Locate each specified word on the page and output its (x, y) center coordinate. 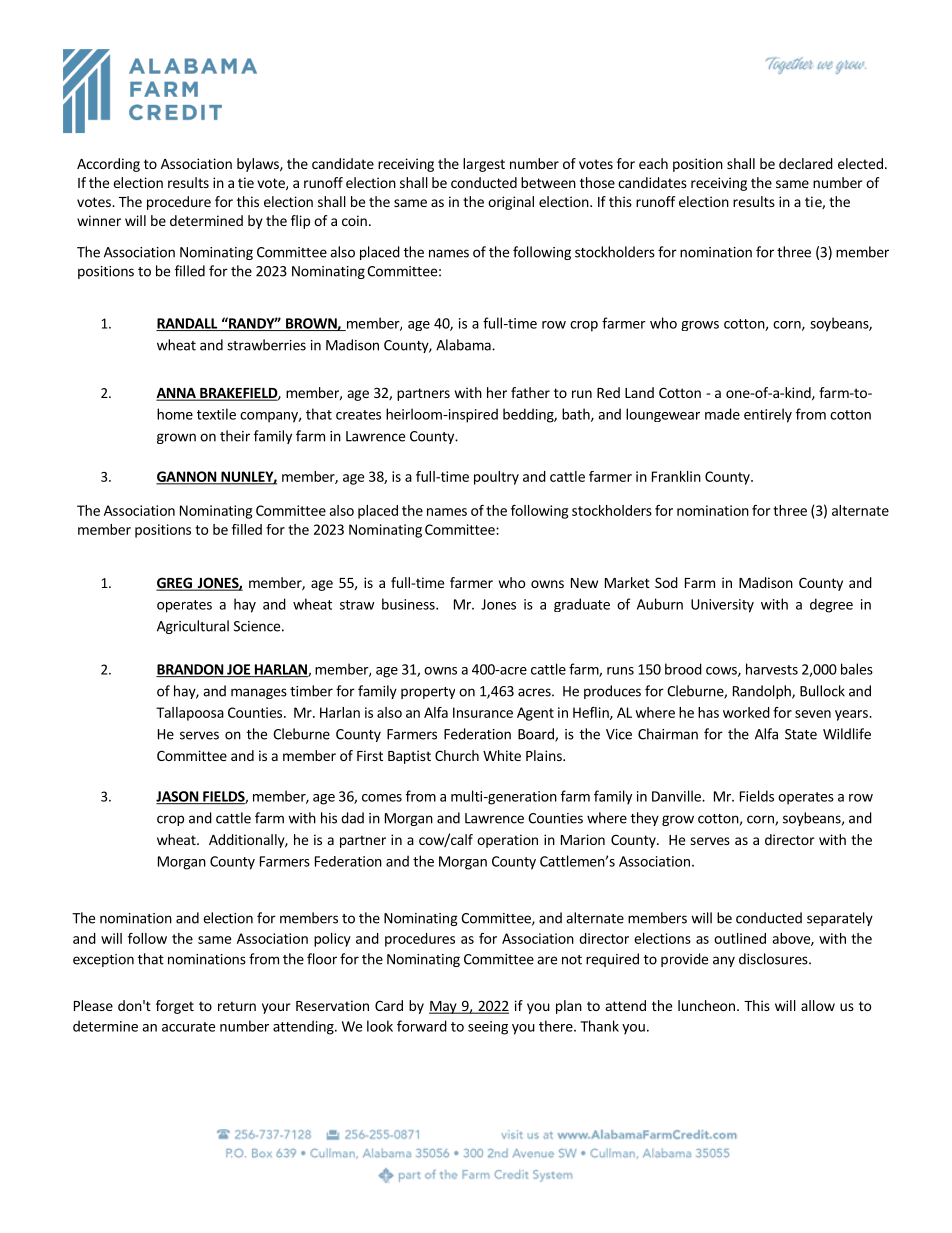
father (530, 392)
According (108, 165)
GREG (175, 584)
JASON (178, 797)
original (511, 203)
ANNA (177, 394)
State (801, 734)
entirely (768, 415)
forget (175, 1007)
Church (457, 755)
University (722, 606)
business (409, 604)
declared (806, 163)
